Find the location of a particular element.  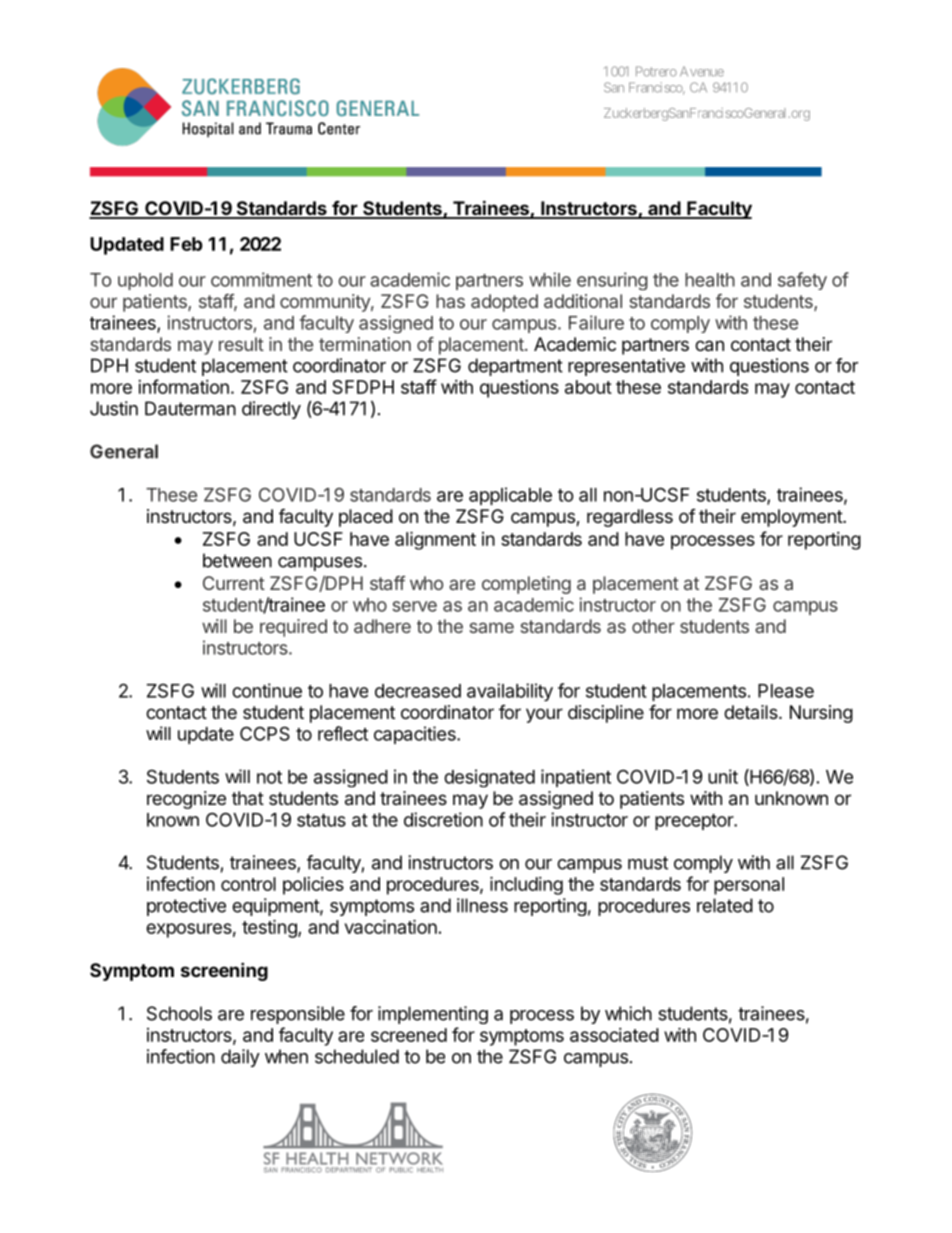

Feb is located at coordinates (186, 244).
